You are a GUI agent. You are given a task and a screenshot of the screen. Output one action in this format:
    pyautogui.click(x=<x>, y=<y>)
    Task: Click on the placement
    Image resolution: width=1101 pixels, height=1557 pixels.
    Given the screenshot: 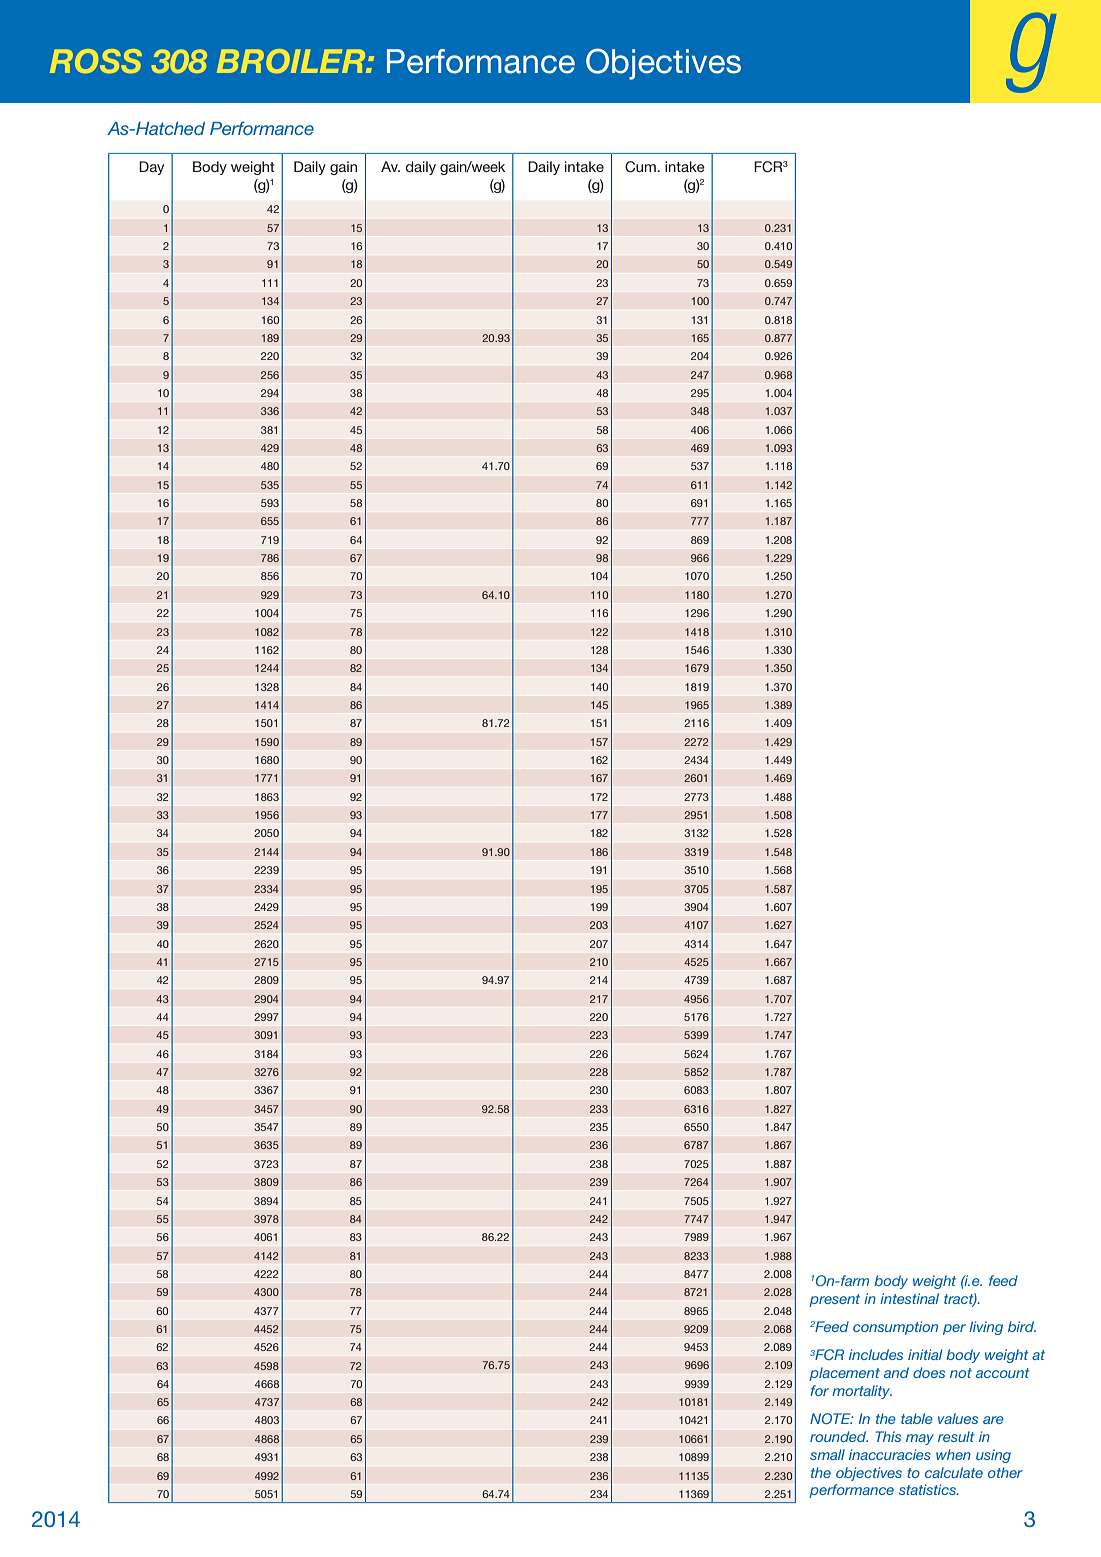 What is the action you would take?
    pyautogui.click(x=844, y=1374)
